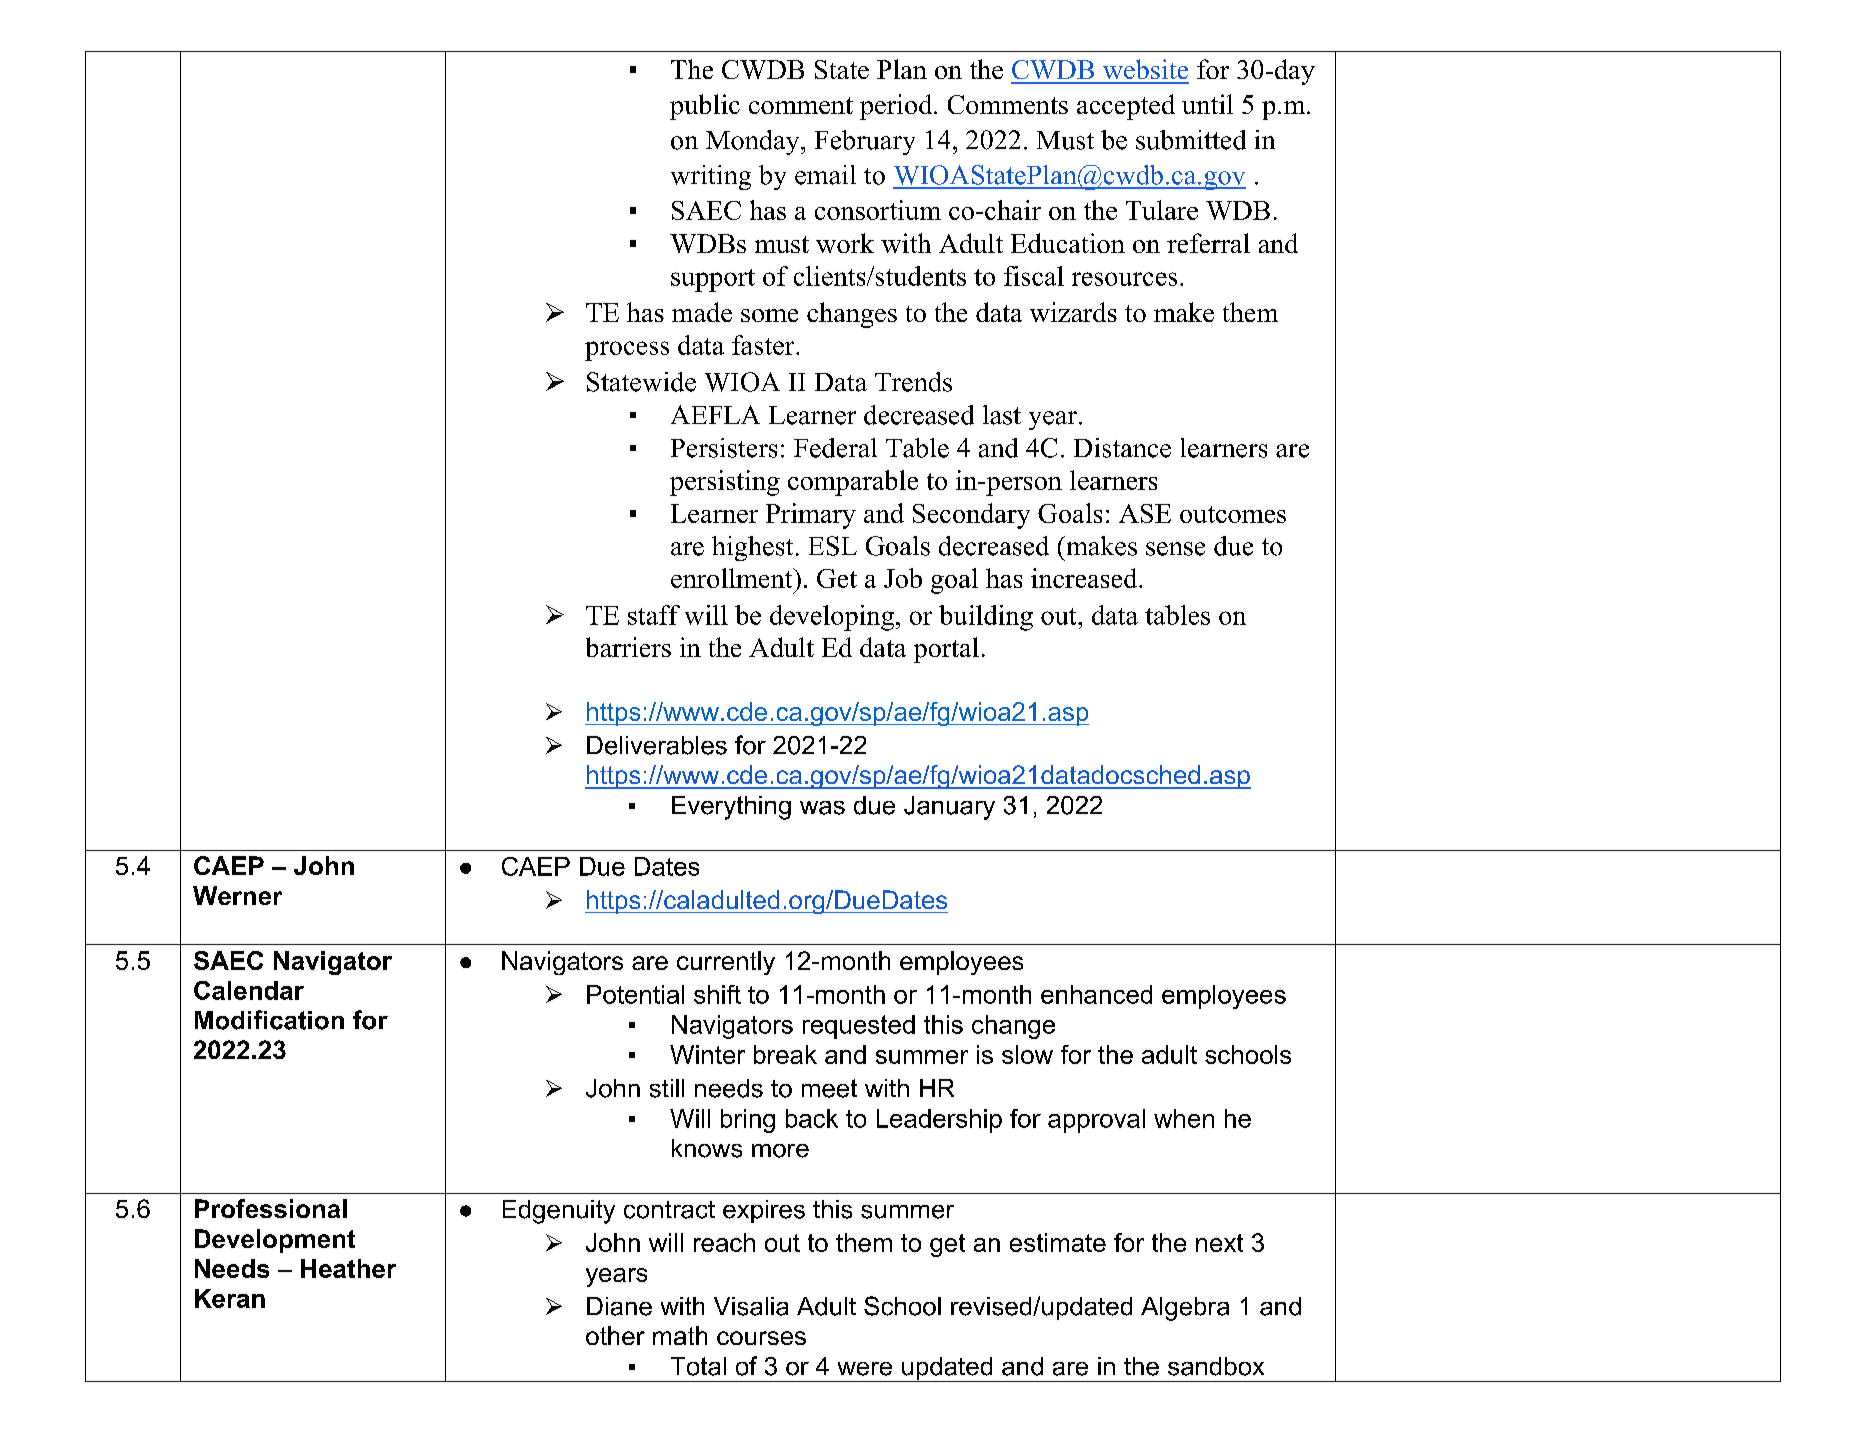 The image size is (1866, 1442). Describe the element at coordinates (1122, 448) in the document. I see `Distance` at that location.
